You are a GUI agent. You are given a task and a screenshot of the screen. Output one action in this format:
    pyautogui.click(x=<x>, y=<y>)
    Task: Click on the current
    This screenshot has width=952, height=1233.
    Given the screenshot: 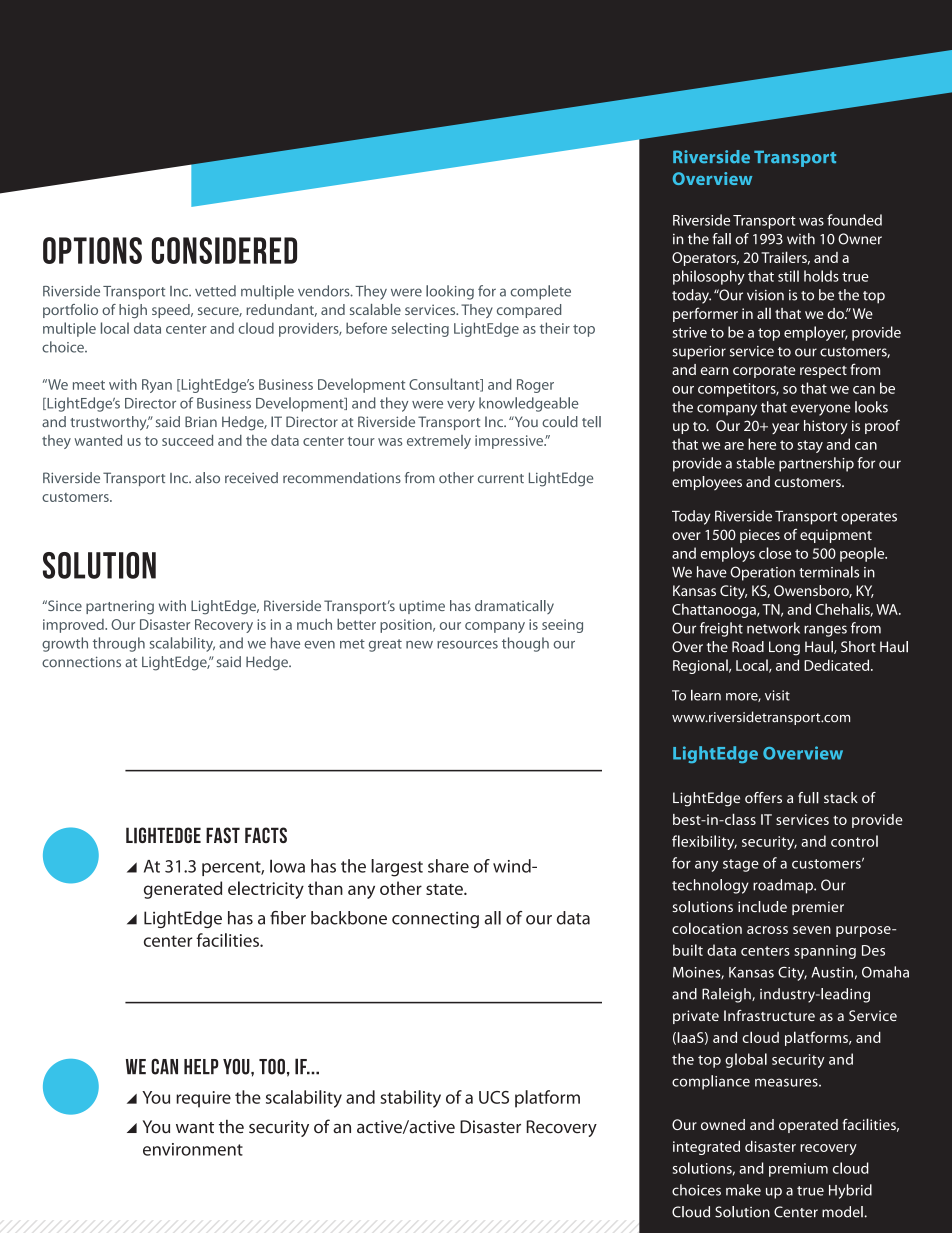 What is the action you would take?
    pyautogui.click(x=501, y=478)
